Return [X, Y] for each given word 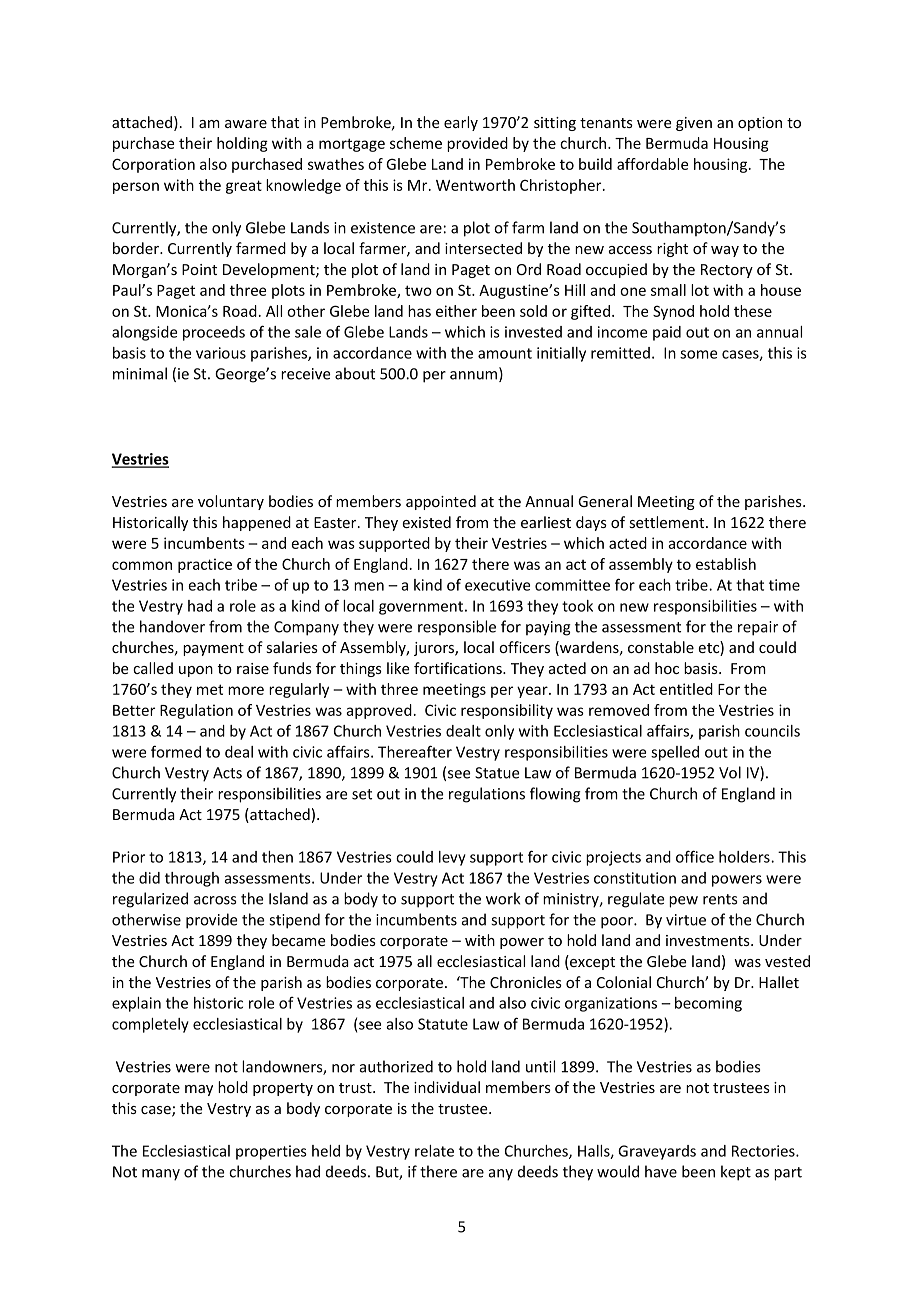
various [221, 353]
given [694, 124]
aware [246, 124]
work [503, 898]
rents [720, 899]
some [698, 354]
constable [661, 647]
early [461, 123]
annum [475, 376]
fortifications [459, 668]
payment [213, 649]
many [161, 1175]
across [215, 900]
